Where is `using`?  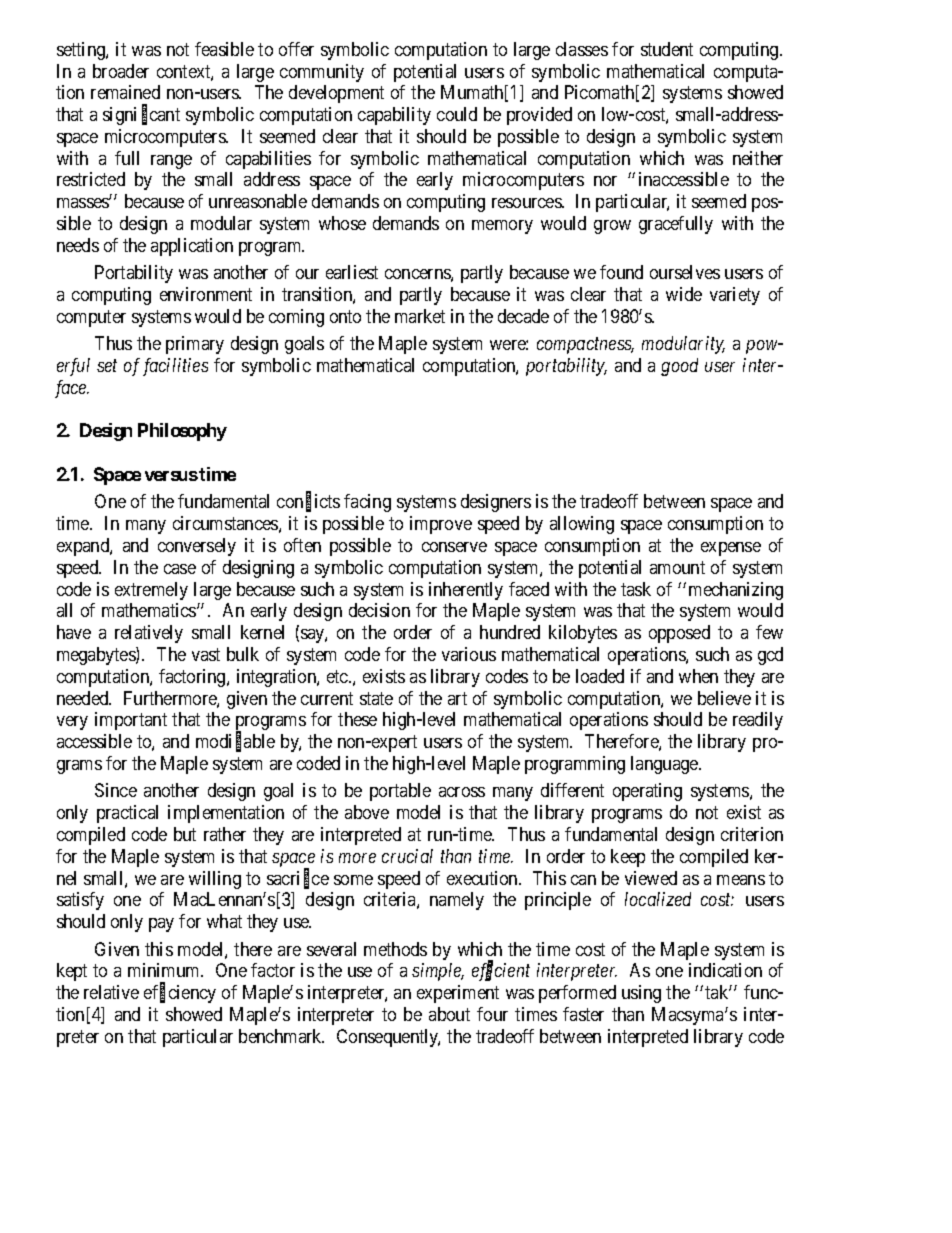 using is located at coordinates (641, 994).
